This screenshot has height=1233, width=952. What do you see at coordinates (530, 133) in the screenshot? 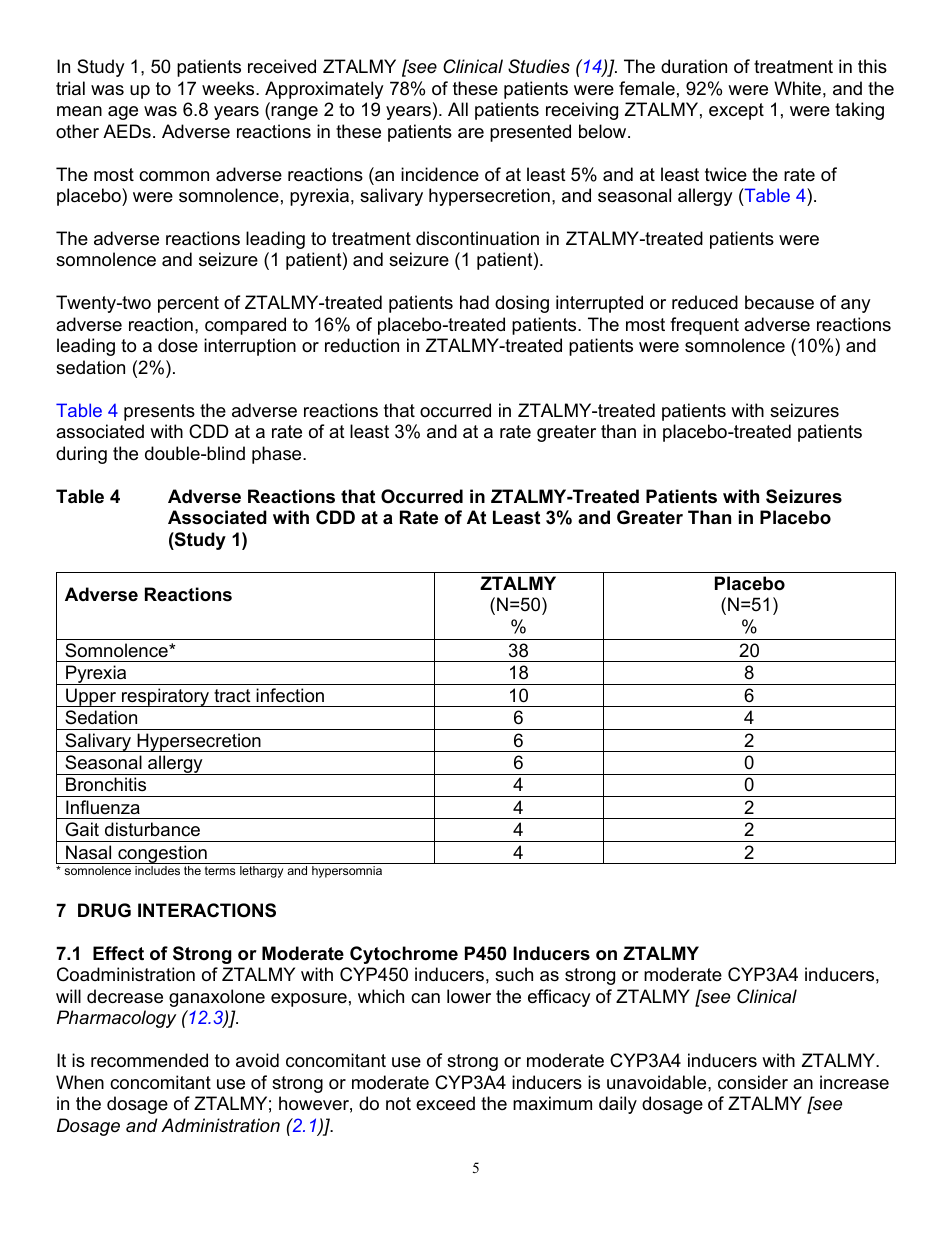
I see `presented` at bounding box center [530, 133].
